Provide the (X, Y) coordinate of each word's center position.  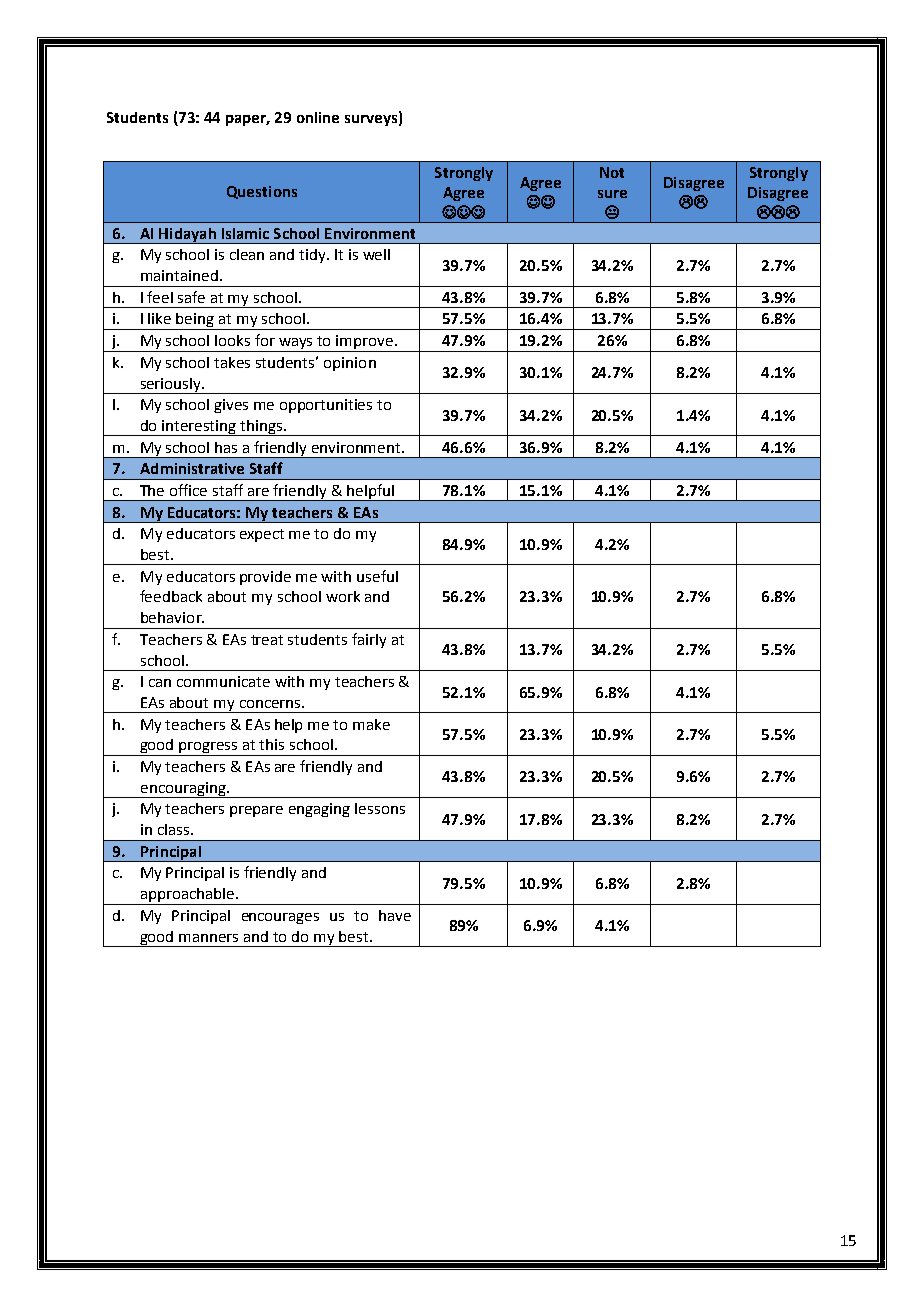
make (371, 724)
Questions (262, 192)
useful (377, 576)
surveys (372, 120)
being (196, 321)
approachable (187, 896)
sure (612, 194)
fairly (369, 640)
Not (612, 172)
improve (365, 343)
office (188, 490)
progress (209, 749)
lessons (380, 808)
